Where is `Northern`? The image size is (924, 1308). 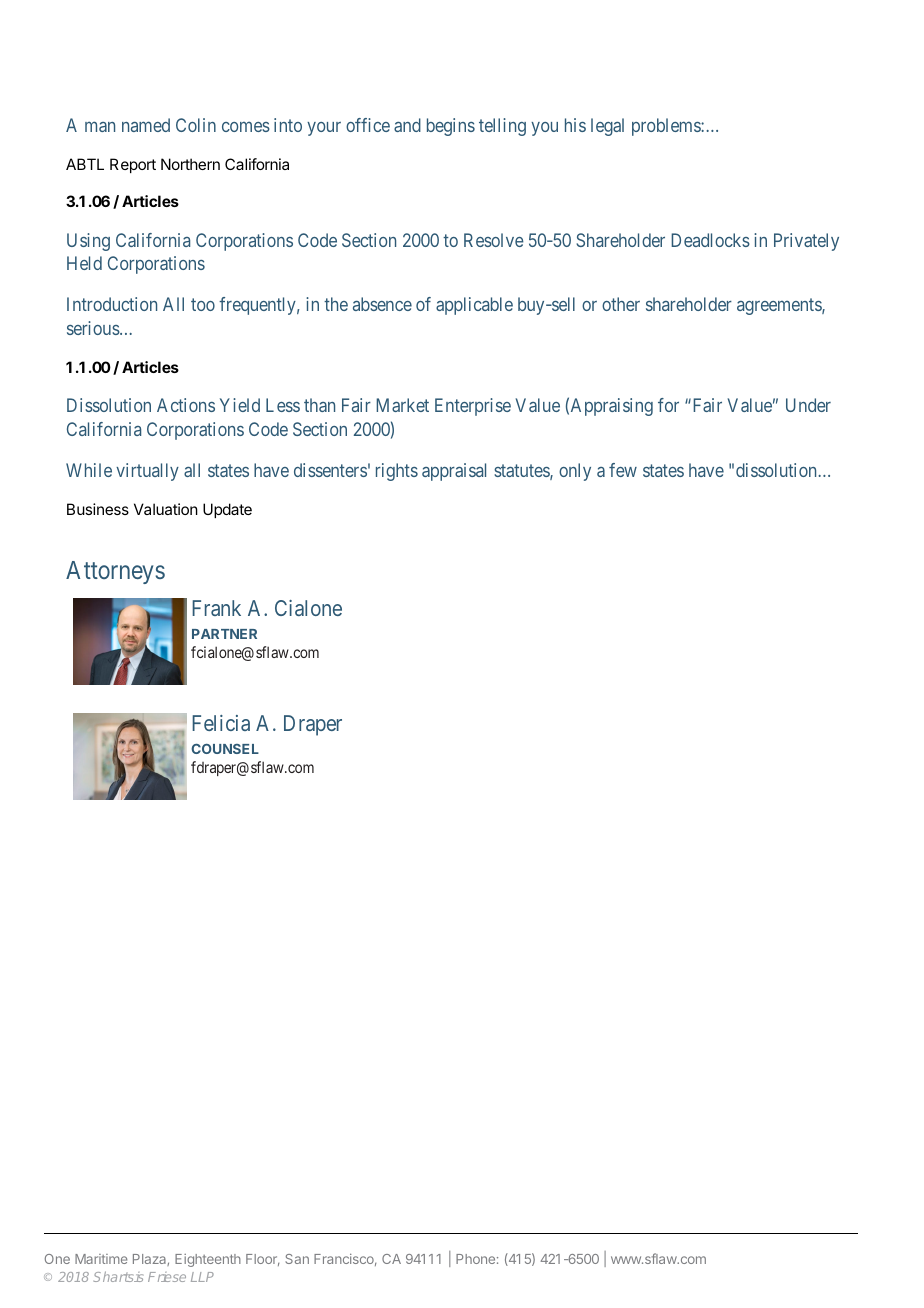 Northern is located at coordinates (190, 164).
